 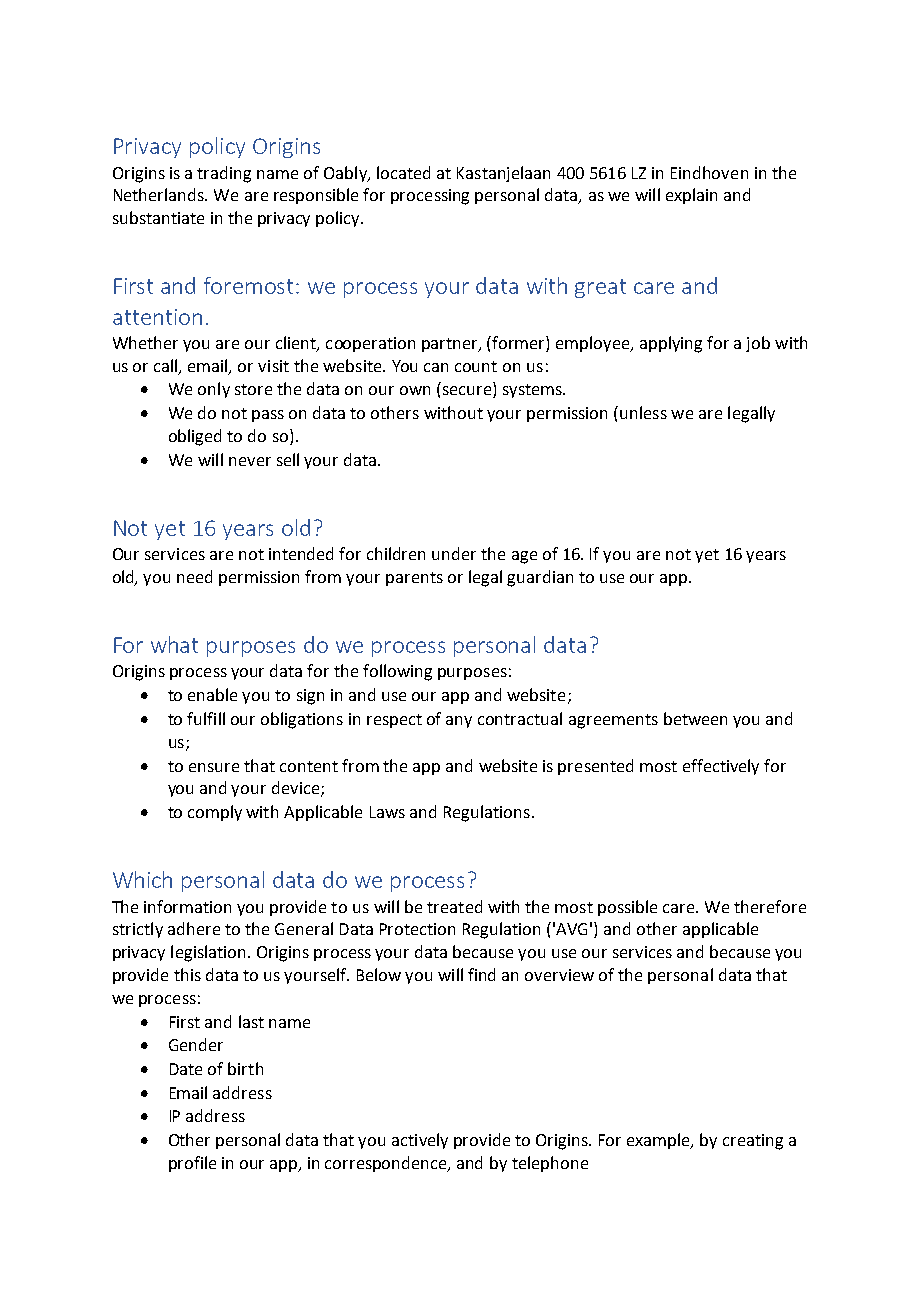 What do you see at coordinates (210, 953) in the page?
I see `legislation` at bounding box center [210, 953].
